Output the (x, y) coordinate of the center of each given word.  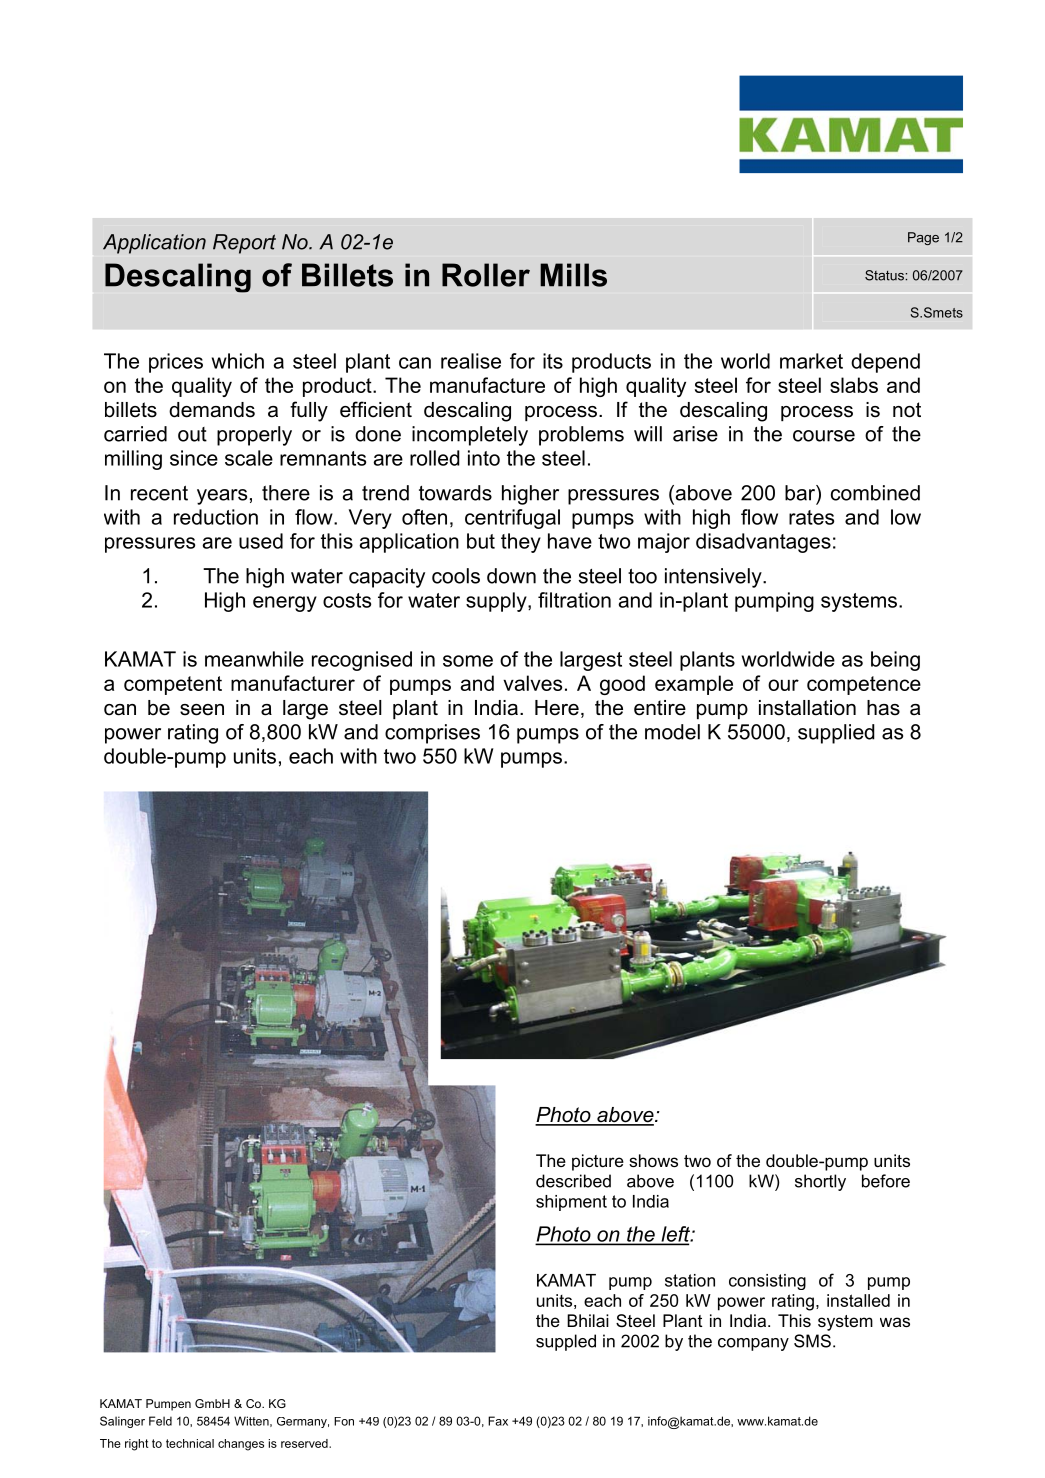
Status (885, 275)
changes (241, 1445)
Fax (498, 1421)
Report (244, 244)
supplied (836, 734)
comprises (432, 734)
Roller (486, 275)
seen (202, 710)
